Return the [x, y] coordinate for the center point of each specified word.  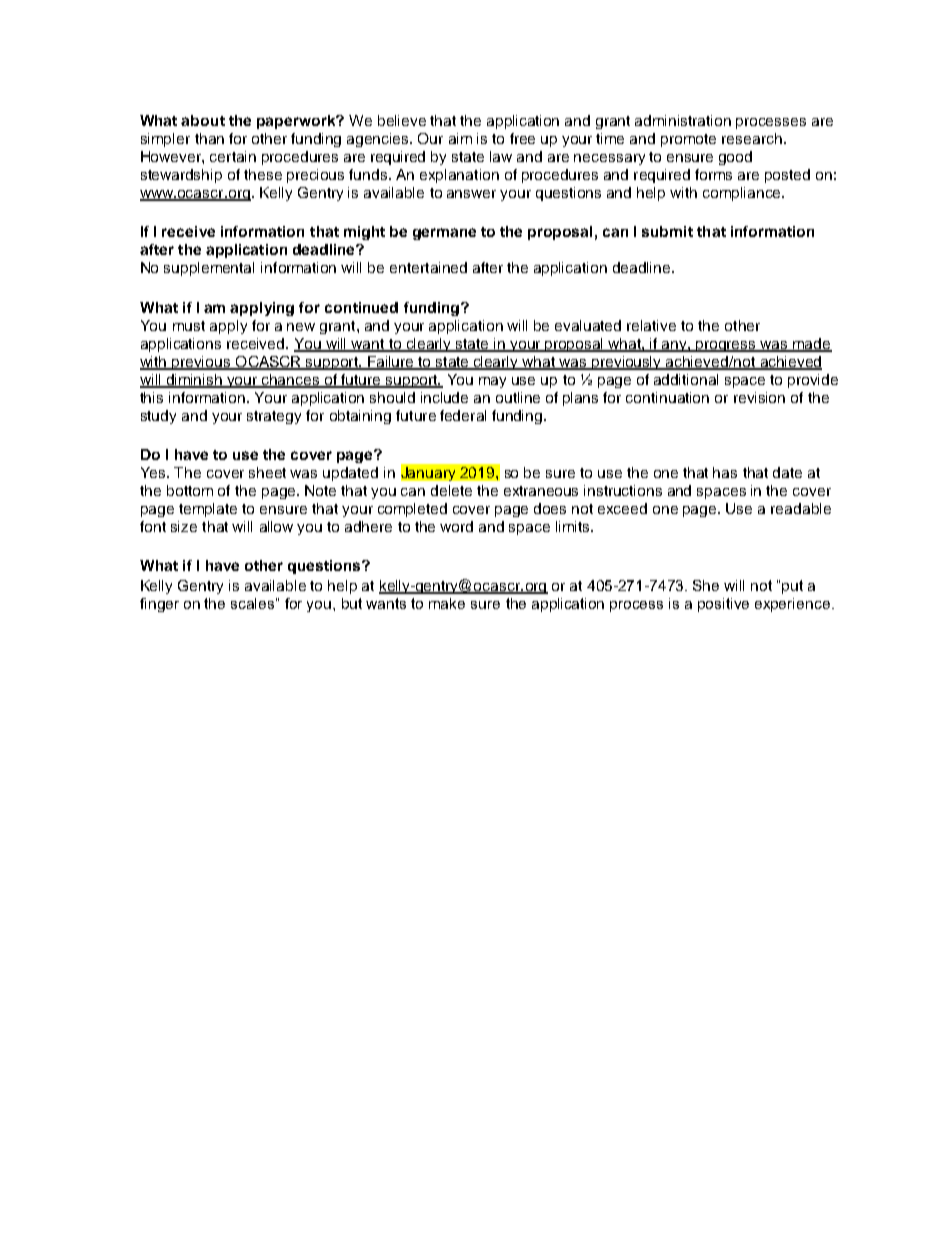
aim [460, 138]
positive [723, 605]
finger [159, 605]
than [209, 138]
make [447, 603]
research [752, 138]
